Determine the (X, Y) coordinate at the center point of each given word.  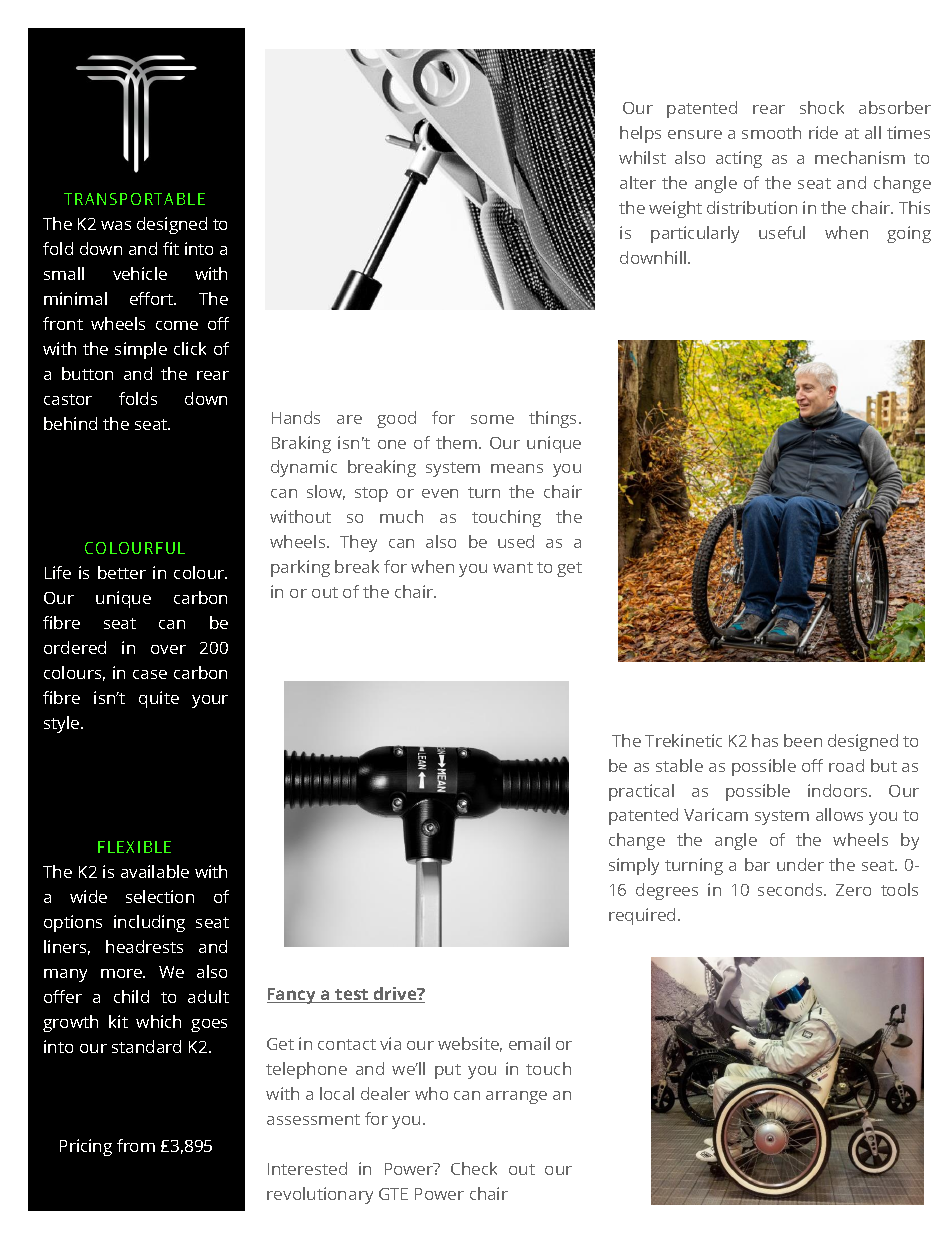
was (116, 225)
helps (640, 134)
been (803, 740)
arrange (516, 1097)
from (136, 1145)
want (513, 567)
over (168, 649)
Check (474, 1168)
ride (823, 132)
